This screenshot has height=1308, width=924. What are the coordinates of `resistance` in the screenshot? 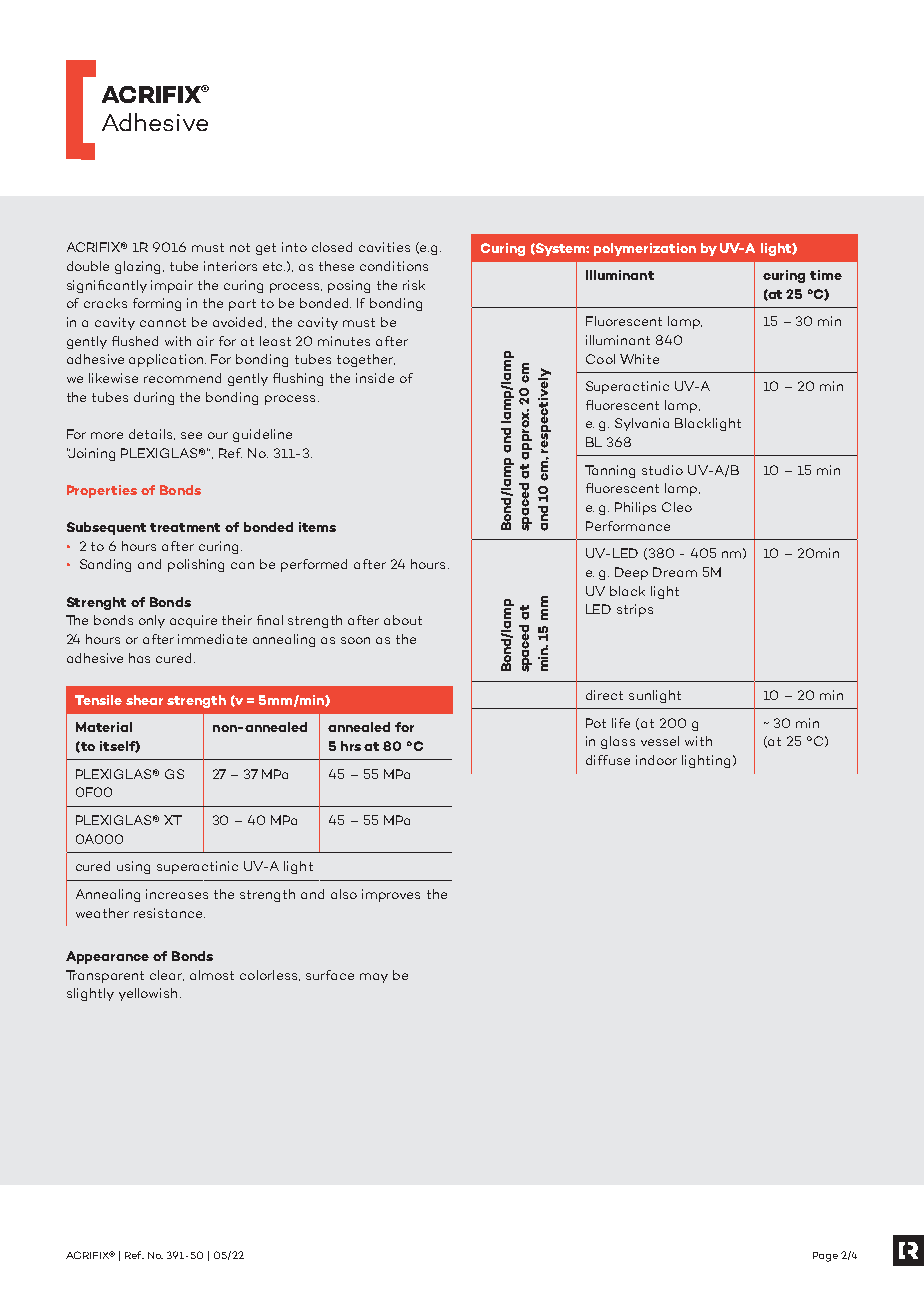 It's located at (169, 913).
